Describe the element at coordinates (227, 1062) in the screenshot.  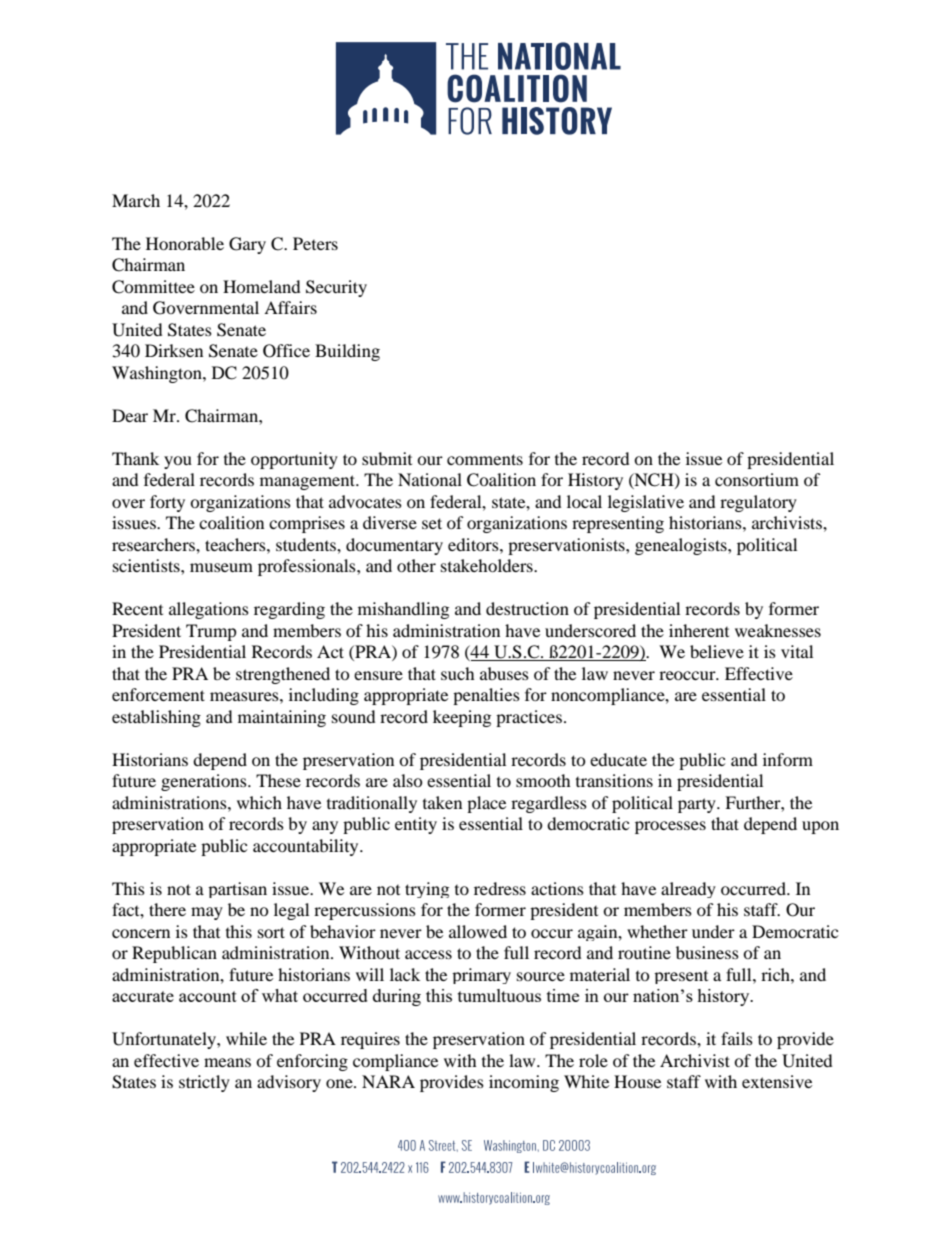
I see `means` at that location.
